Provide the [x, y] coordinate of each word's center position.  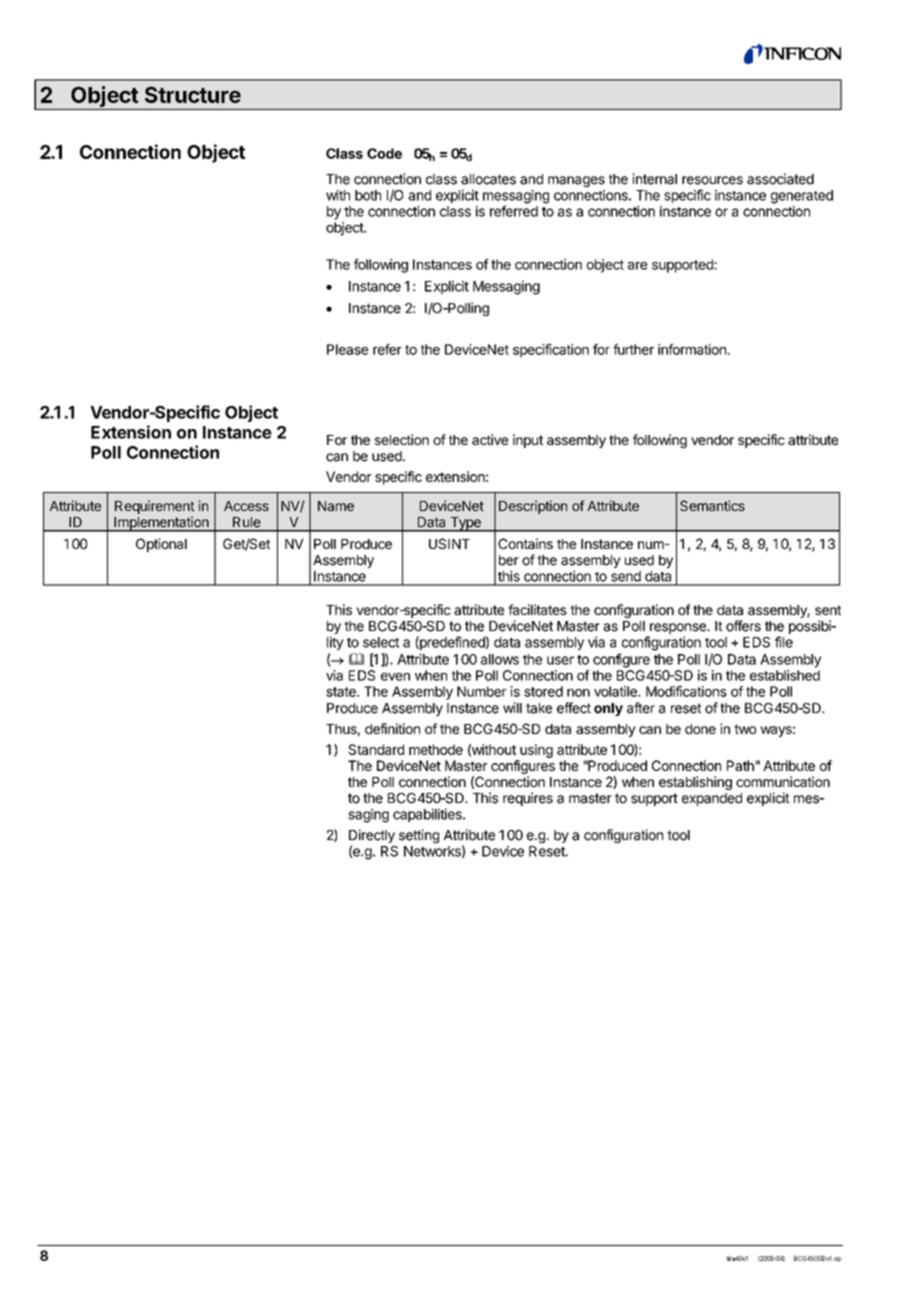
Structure [193, 94]
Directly [372, 837]
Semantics [712, 505]
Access [246, 506]
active [490, 439]
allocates [488, 179]
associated [780, 179]
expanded [712, 799]
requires [528, 799]
